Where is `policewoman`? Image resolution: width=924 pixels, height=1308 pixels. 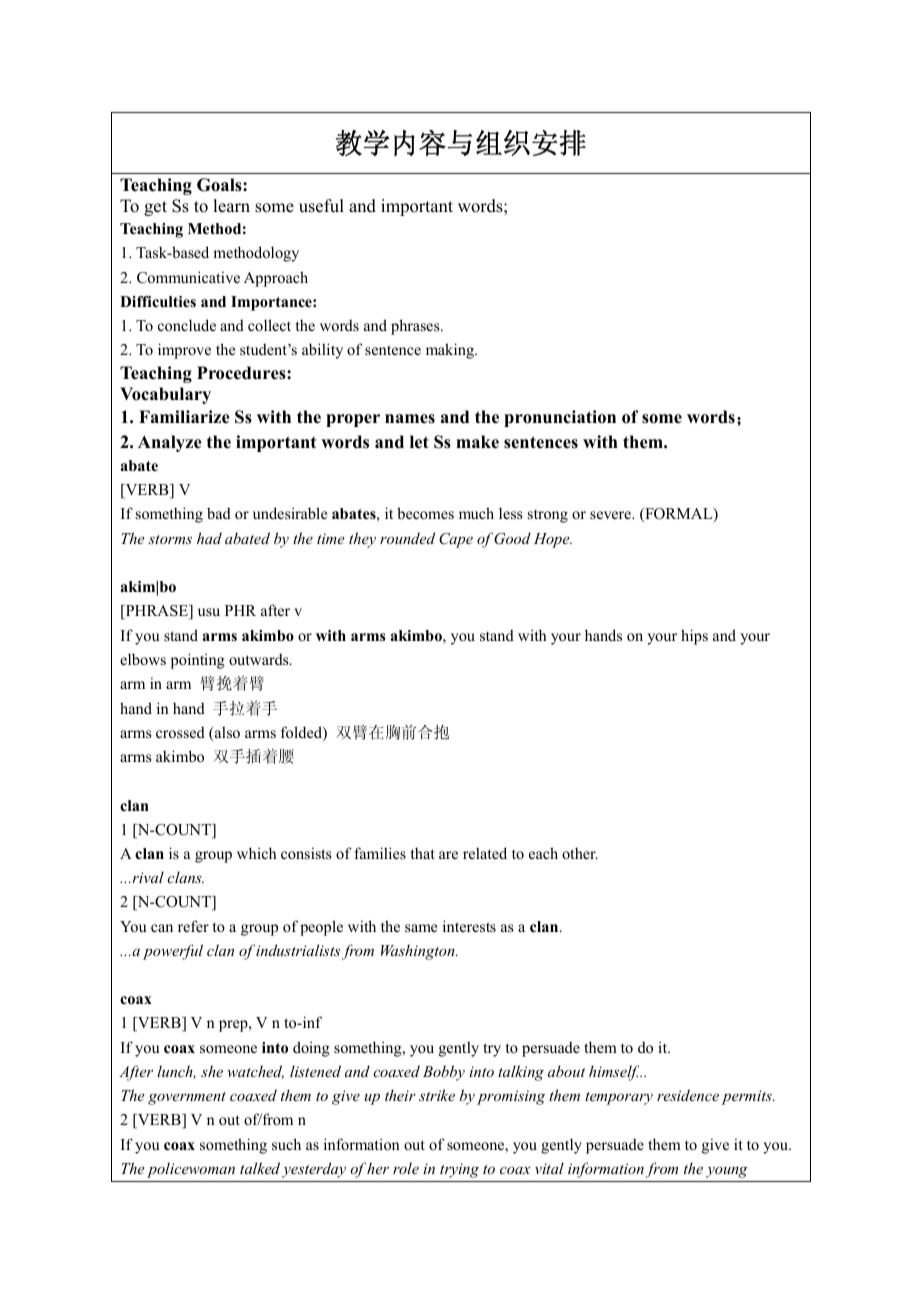 policewoman is located at coordinates (191, 1170).
